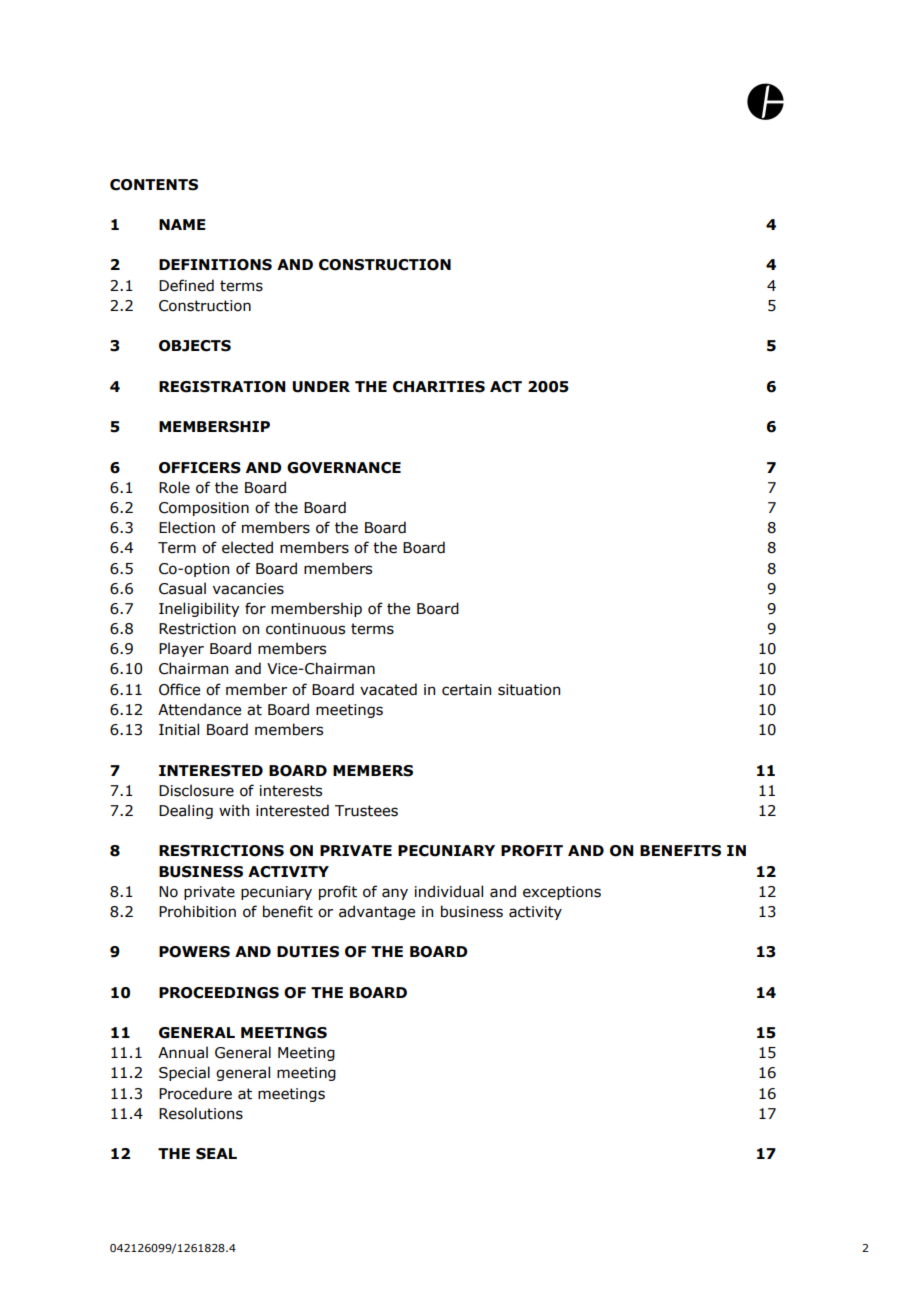 This screenshot has height=1308, width=924. I want to click on Player, so click(181, 649).
